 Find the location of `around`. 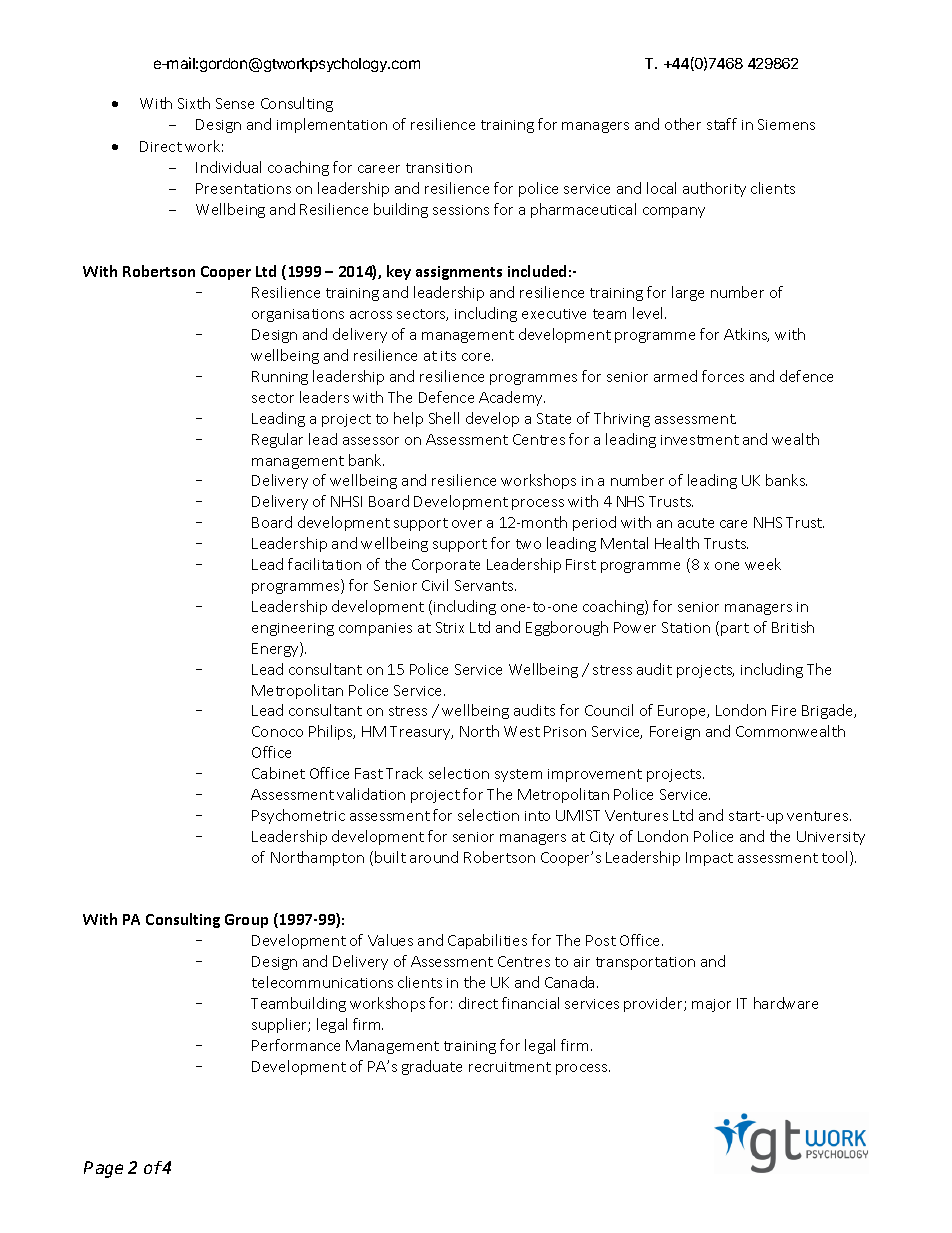

around is located at coordinates (434, 857).
